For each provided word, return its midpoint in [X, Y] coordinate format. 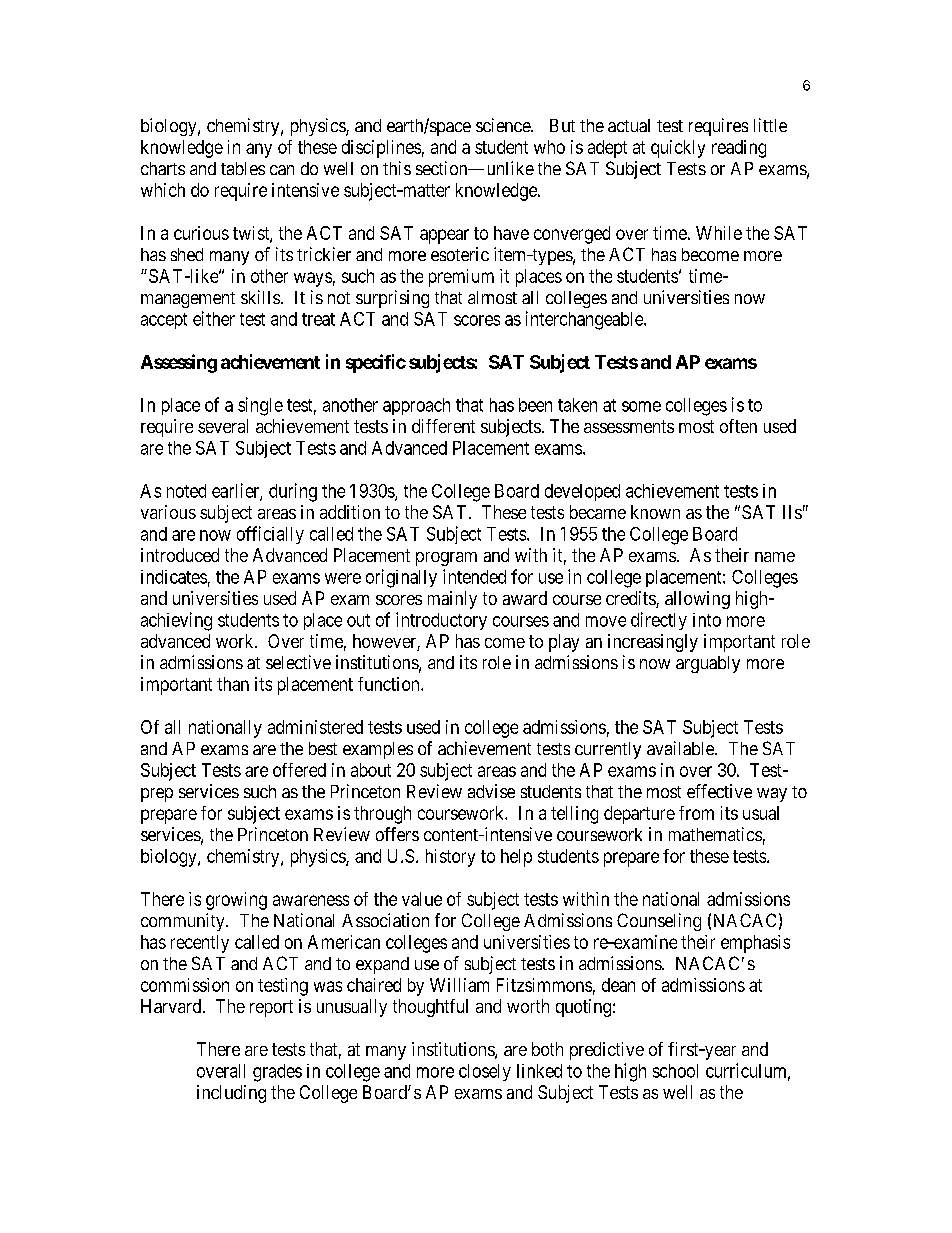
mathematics [715, 834]
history [450, 858]
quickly [678, 149]
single [260, 406]
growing [236, 901]
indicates [174, 577]
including [231, 1094]
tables [243, 168]
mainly [452, 600]
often [738, 426]
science [504, 125]
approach [416, 406]
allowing [697, 600]
